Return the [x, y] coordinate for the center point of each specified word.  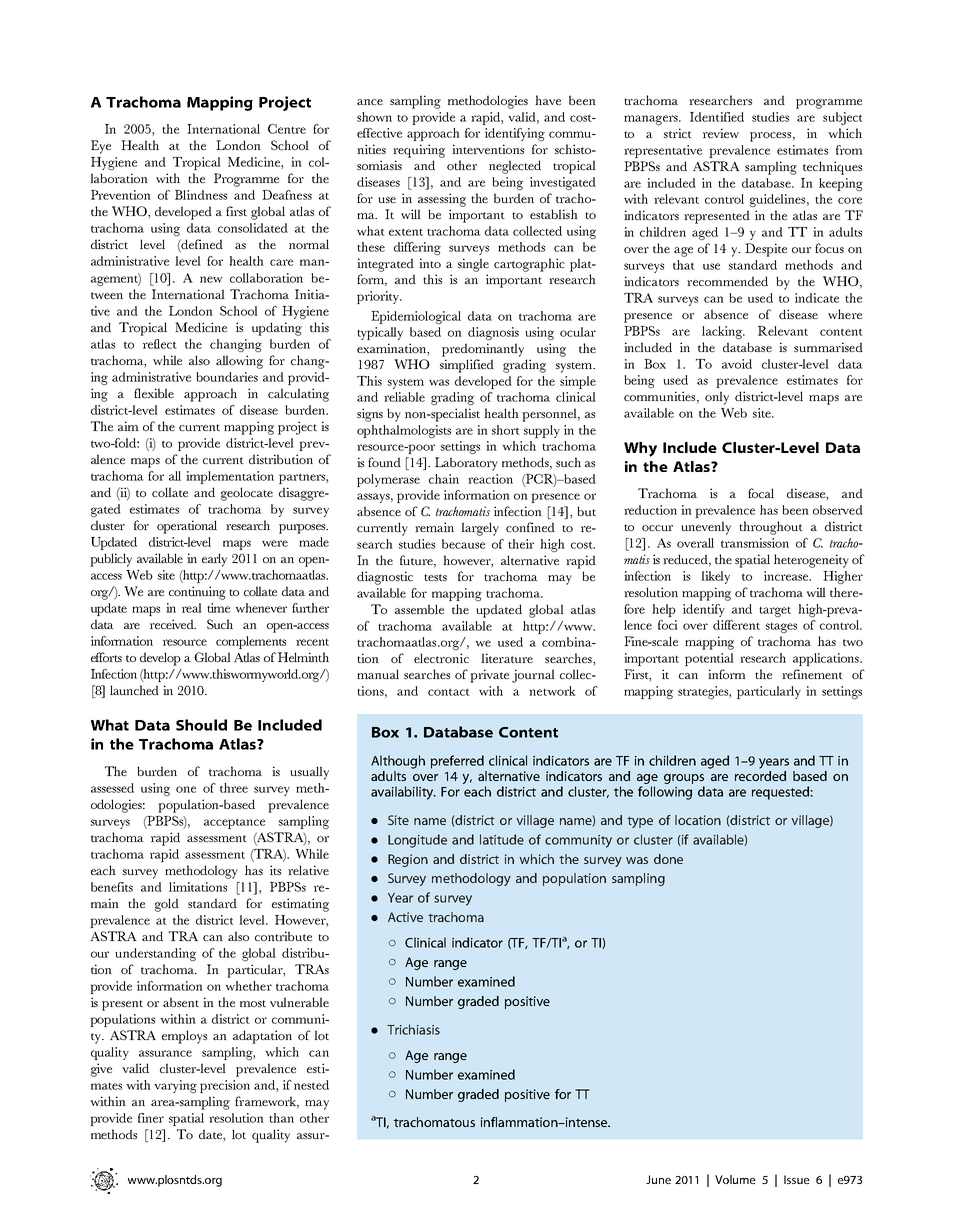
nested [311, 1085]
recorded [760, 774]
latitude [502, 839]
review [721, 133]
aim [128, 426]
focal [761, 493]
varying [175, 1086]
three [234, 788]
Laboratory [466, 464]
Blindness [201, 195]
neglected [515, 167]
